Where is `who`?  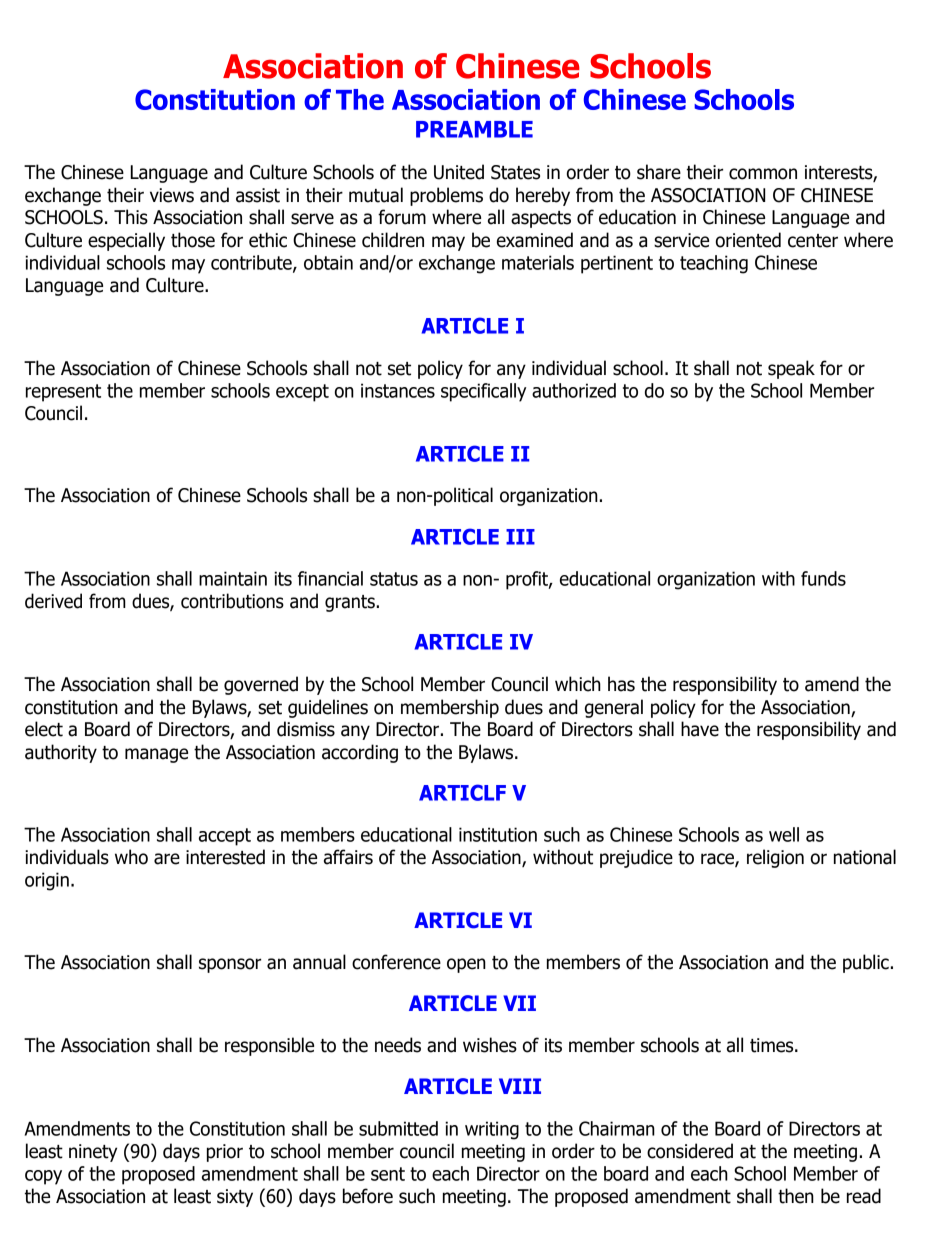
who is located at coordinates (131, 857).
